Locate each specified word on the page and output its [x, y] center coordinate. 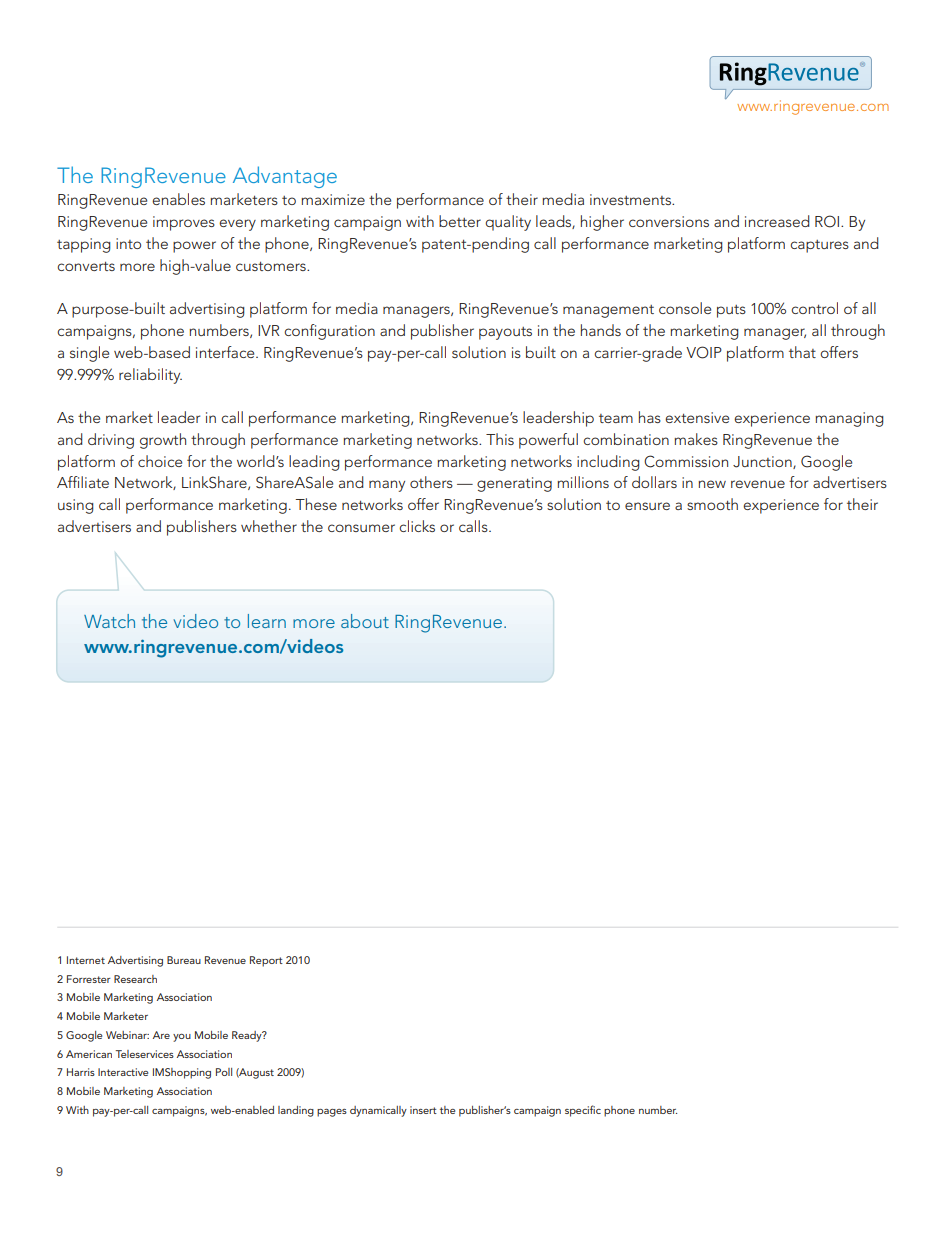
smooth [712, 504]
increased [777, 221]
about [365, 621]
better [460, 221]
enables [178, 199]
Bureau [184, 960]
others [431, 482]
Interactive [123, 1072]
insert [423, 1110]
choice [160, 461]
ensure [647, 506]
